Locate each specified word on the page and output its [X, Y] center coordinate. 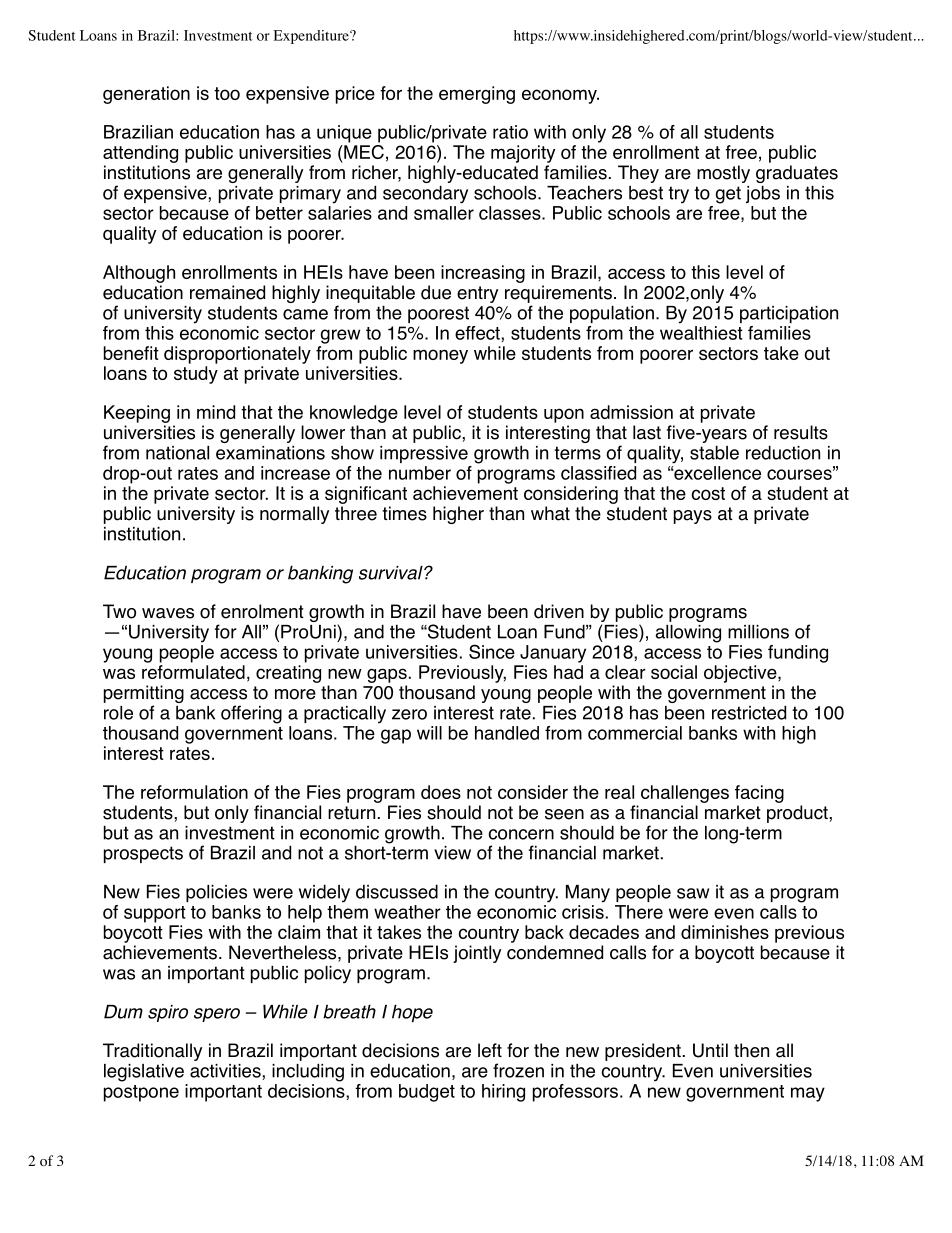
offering [251, 714]
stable [714, 452]
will [429, 733]
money [440, 356]
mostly [723, 174]
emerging [477, 95]
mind [216, 412]
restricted [749, 712]
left [490, 1050]
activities [226, 1071]
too [227, 93]
